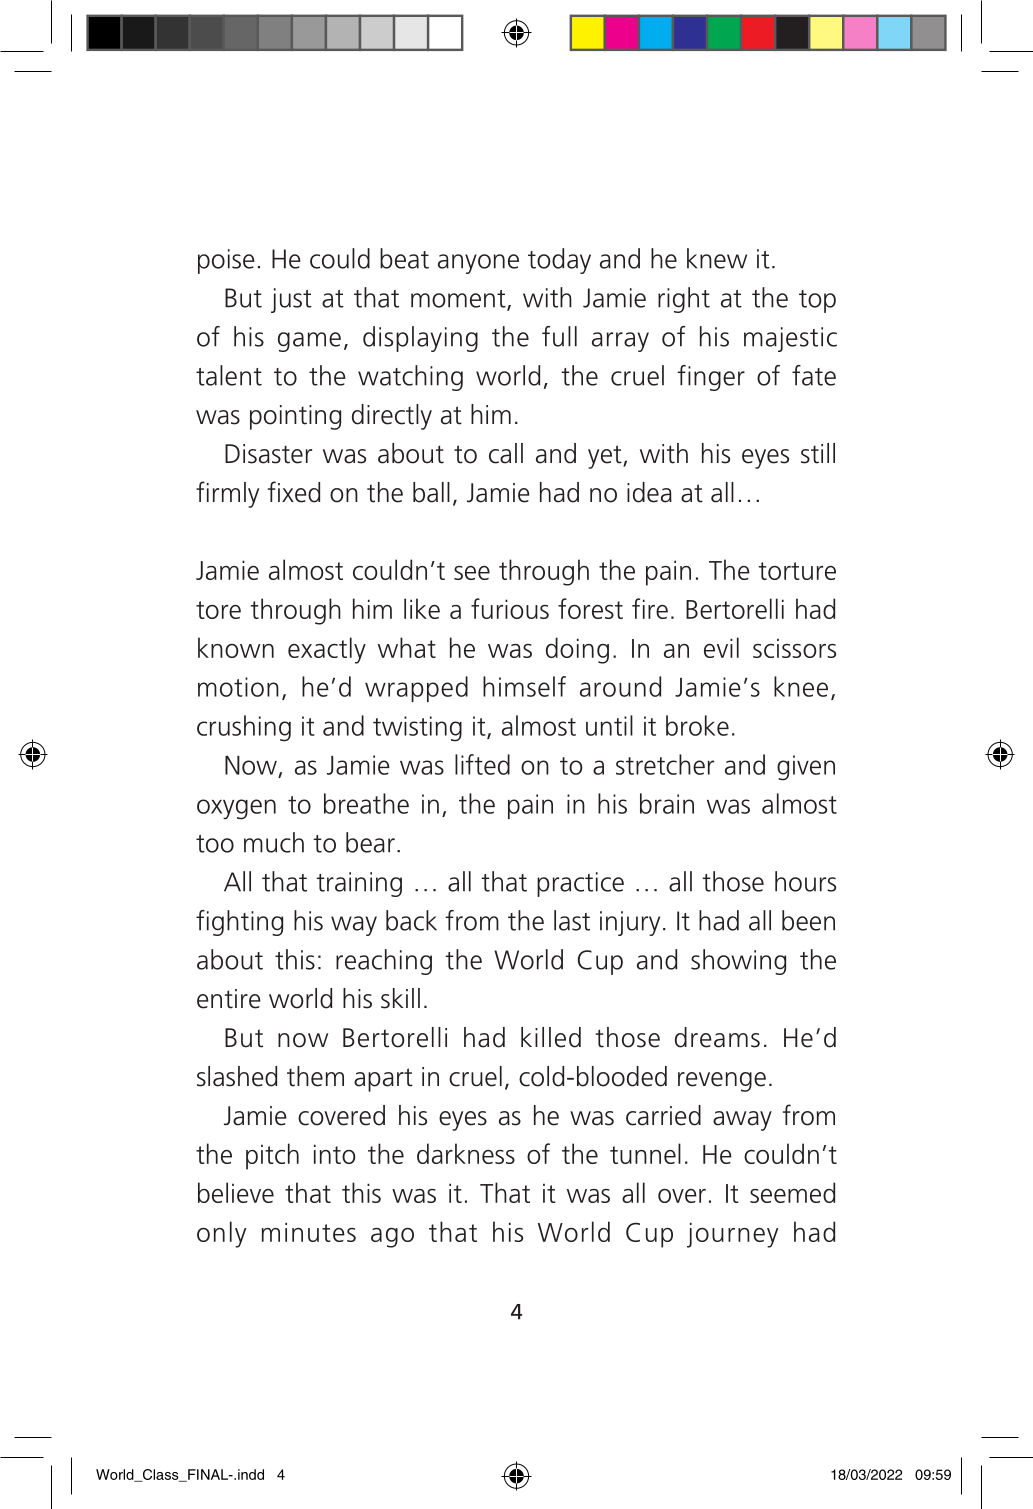 Image resolution: width=1033 pixels, height=1509 pixels. What do you see at coordinates (294, 492) in the image?
I see `fixed` at bounding box center [294, 492].
